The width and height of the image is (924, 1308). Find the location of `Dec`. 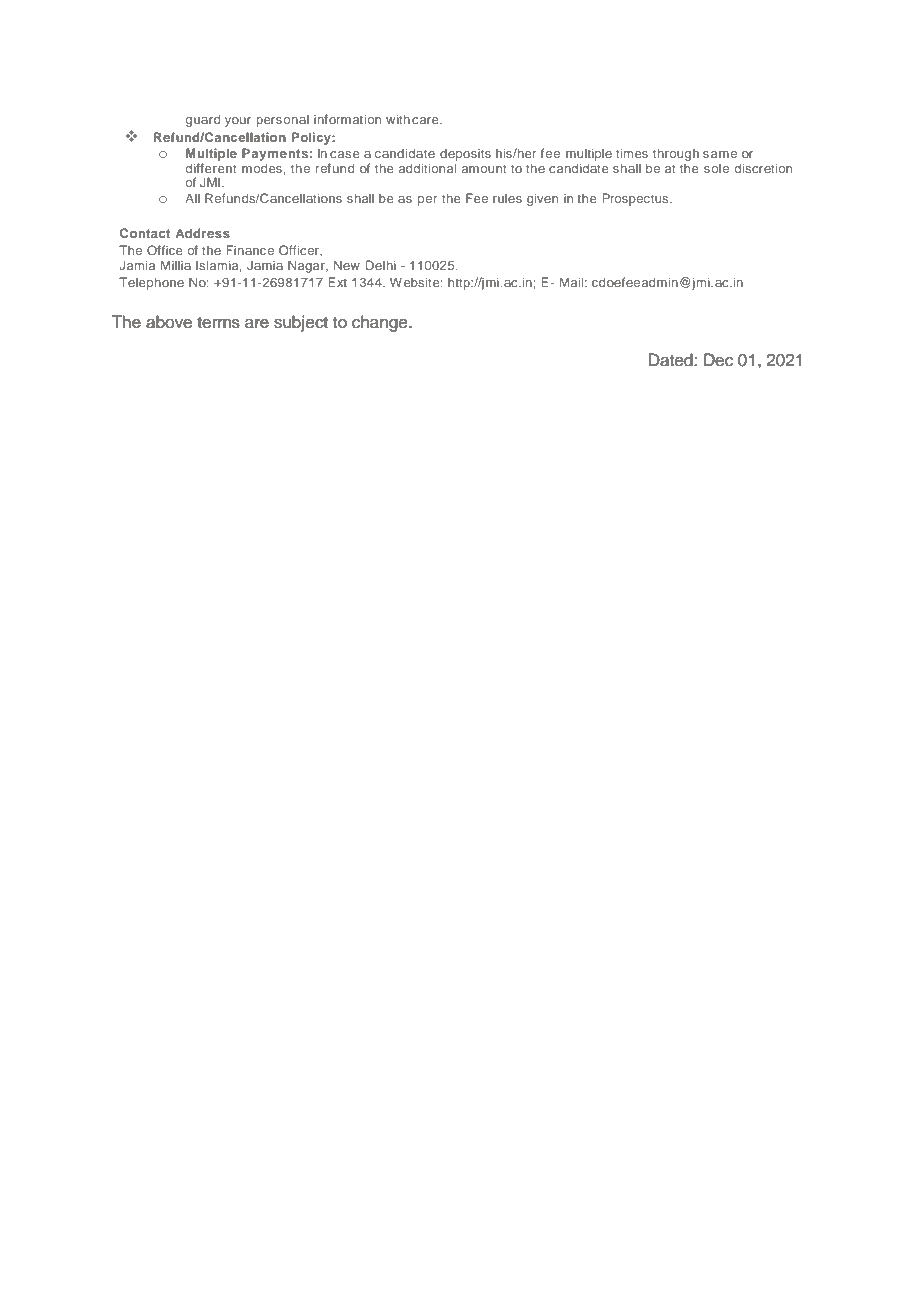

Dec is located at coordinates (718, 360).
